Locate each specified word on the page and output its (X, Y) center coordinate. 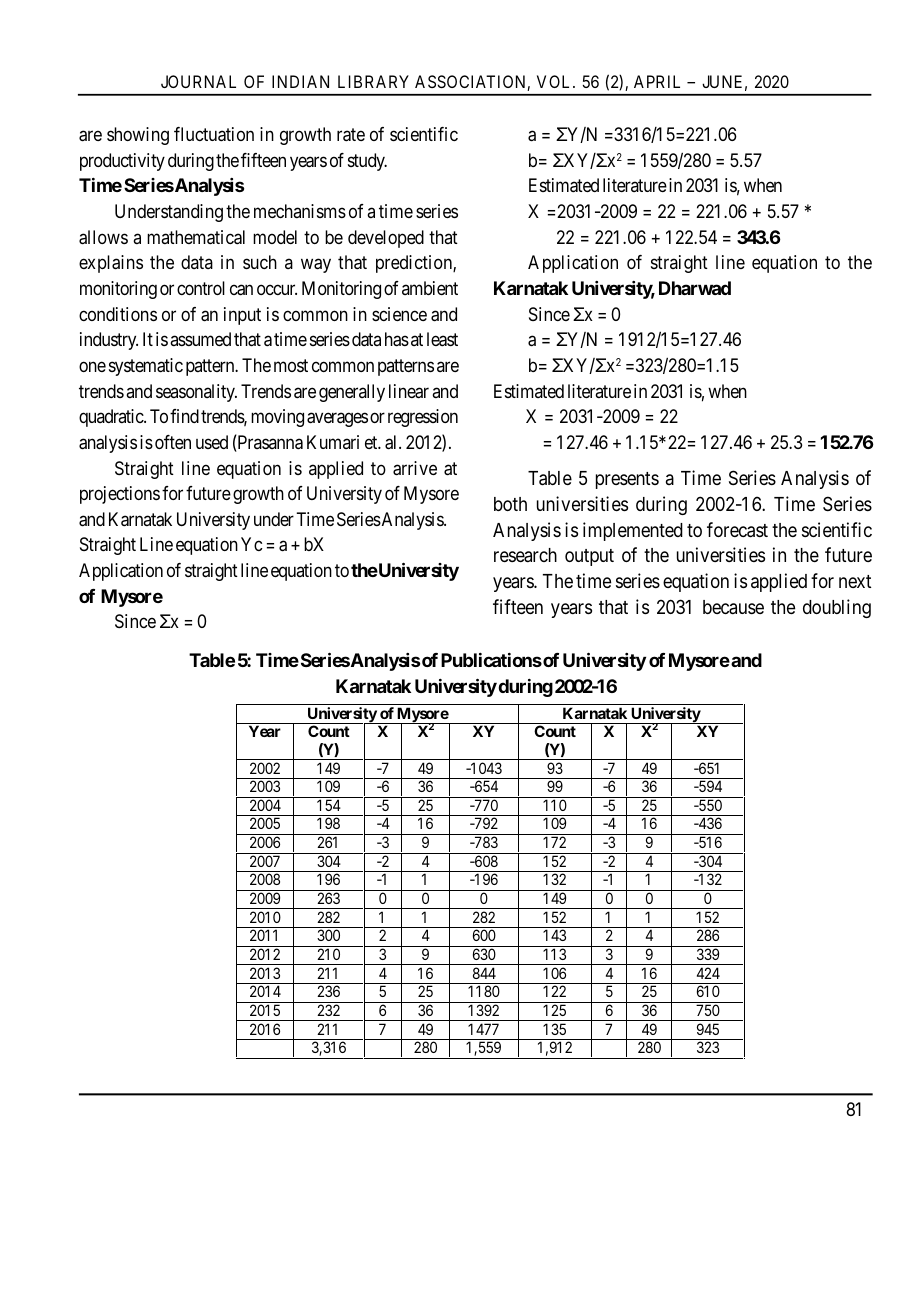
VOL (555, 81)
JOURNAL (198, 81)
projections (120, 495)
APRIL (657, 81)
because (733, 607)
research (525, 555)
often (173, 442)
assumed (200, 339)
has (397, 339)
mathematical (196, 237)
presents (627, 480)
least (442, 339)
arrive (415, 468)
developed (386, 239)
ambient (430, 288)
